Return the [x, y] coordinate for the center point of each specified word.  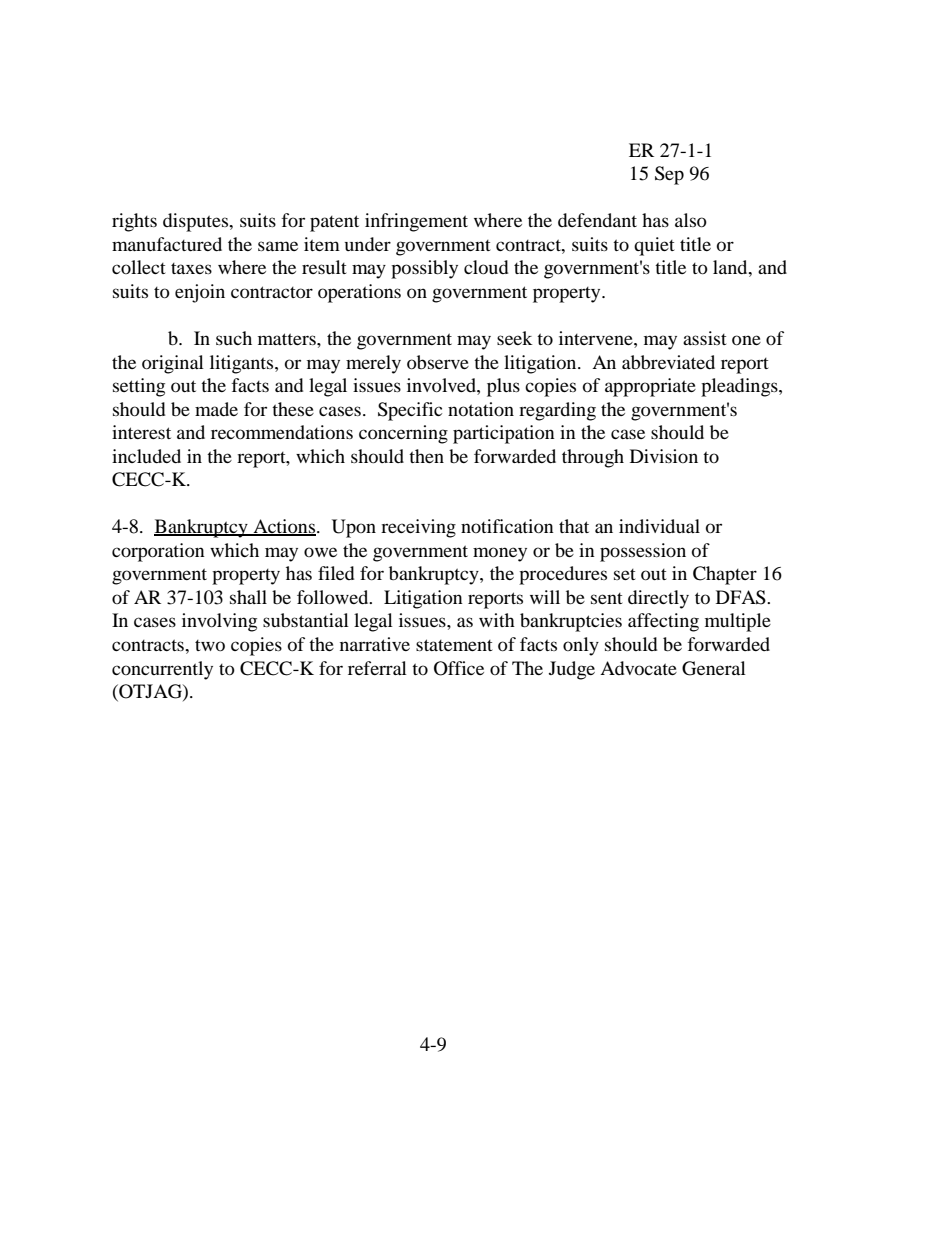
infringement [416, 222]
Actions [284, 527]
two [210, 645]
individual [659, 526]
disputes [197, 222]
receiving [418, 528]
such [234, 338]
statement [454, 645]
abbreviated [668, 362]
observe [438, 362]
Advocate [638, 668]
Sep [669, 175]
